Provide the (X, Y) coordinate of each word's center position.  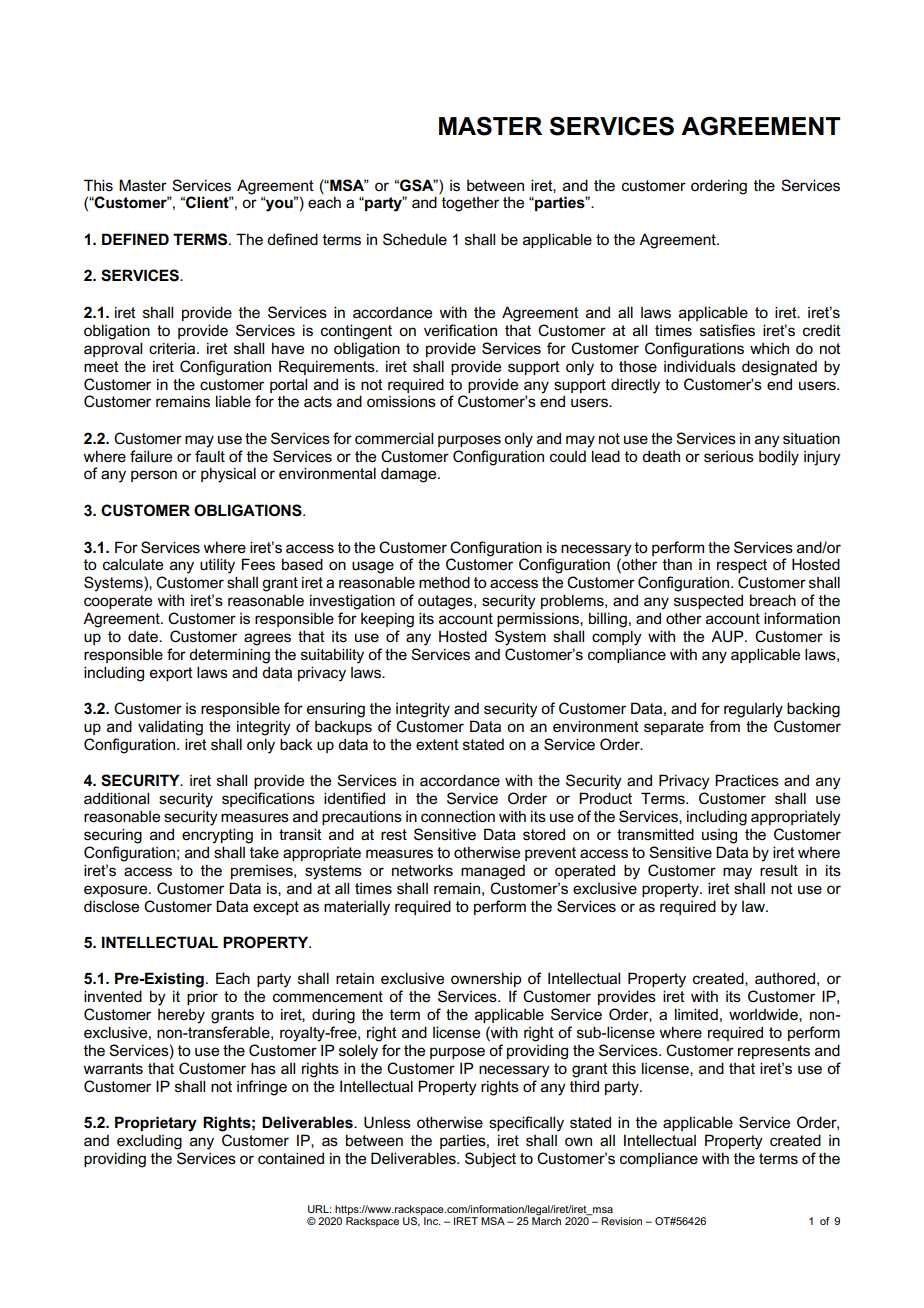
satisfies (727, 330)
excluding (149, 1142)
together (470, 204)
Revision (621, 1221)
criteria (173, 348)
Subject (490, 1160)
